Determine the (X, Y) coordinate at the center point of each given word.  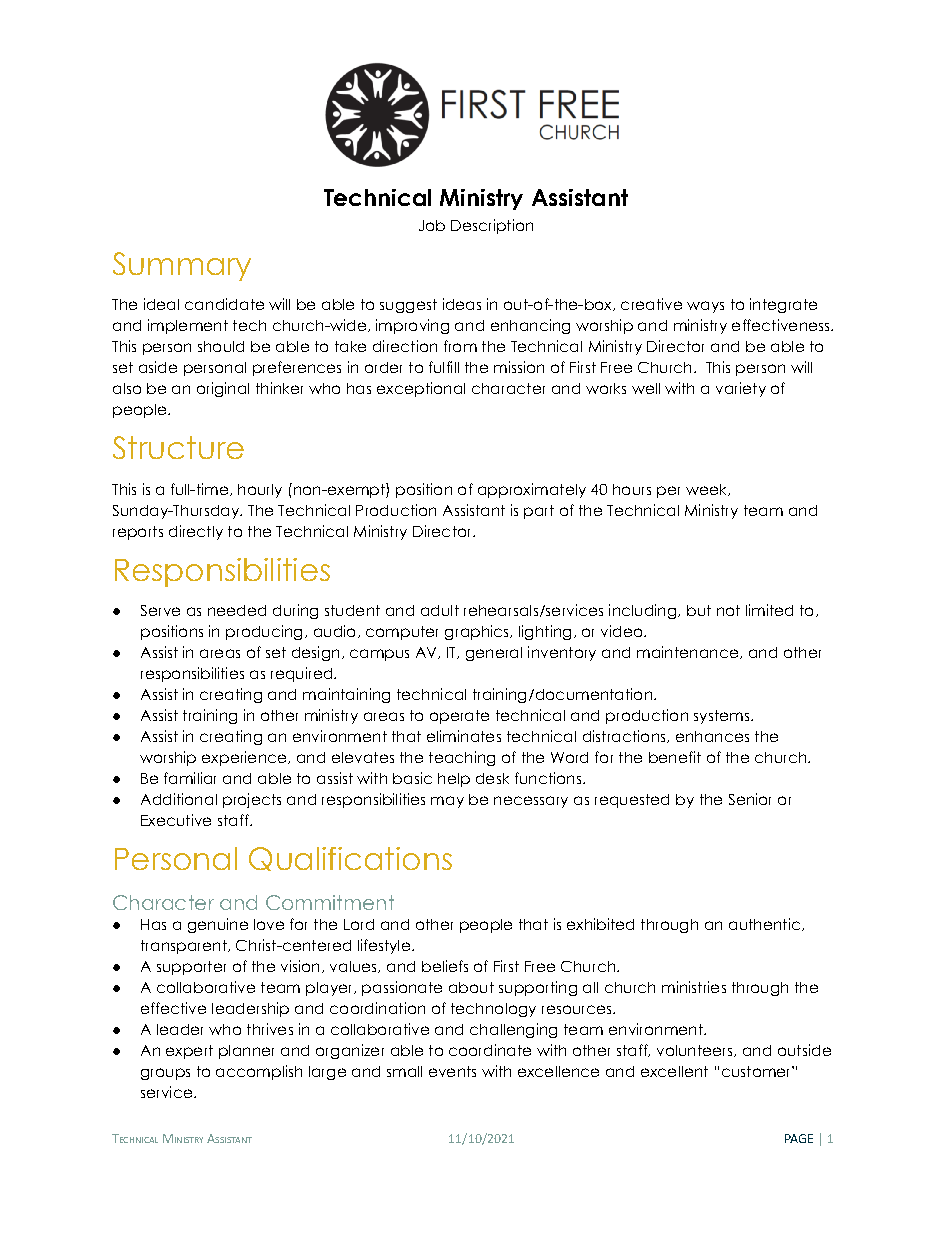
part (539, 512)
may (447, 802)
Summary (182, 266)
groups (165, 1074)
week (707, 490)
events (452, 1071)
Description (492, 226)
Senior (750, 799)
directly (196, 532)
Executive (176, 820)
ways (705, 307)
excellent (674, 1071)
